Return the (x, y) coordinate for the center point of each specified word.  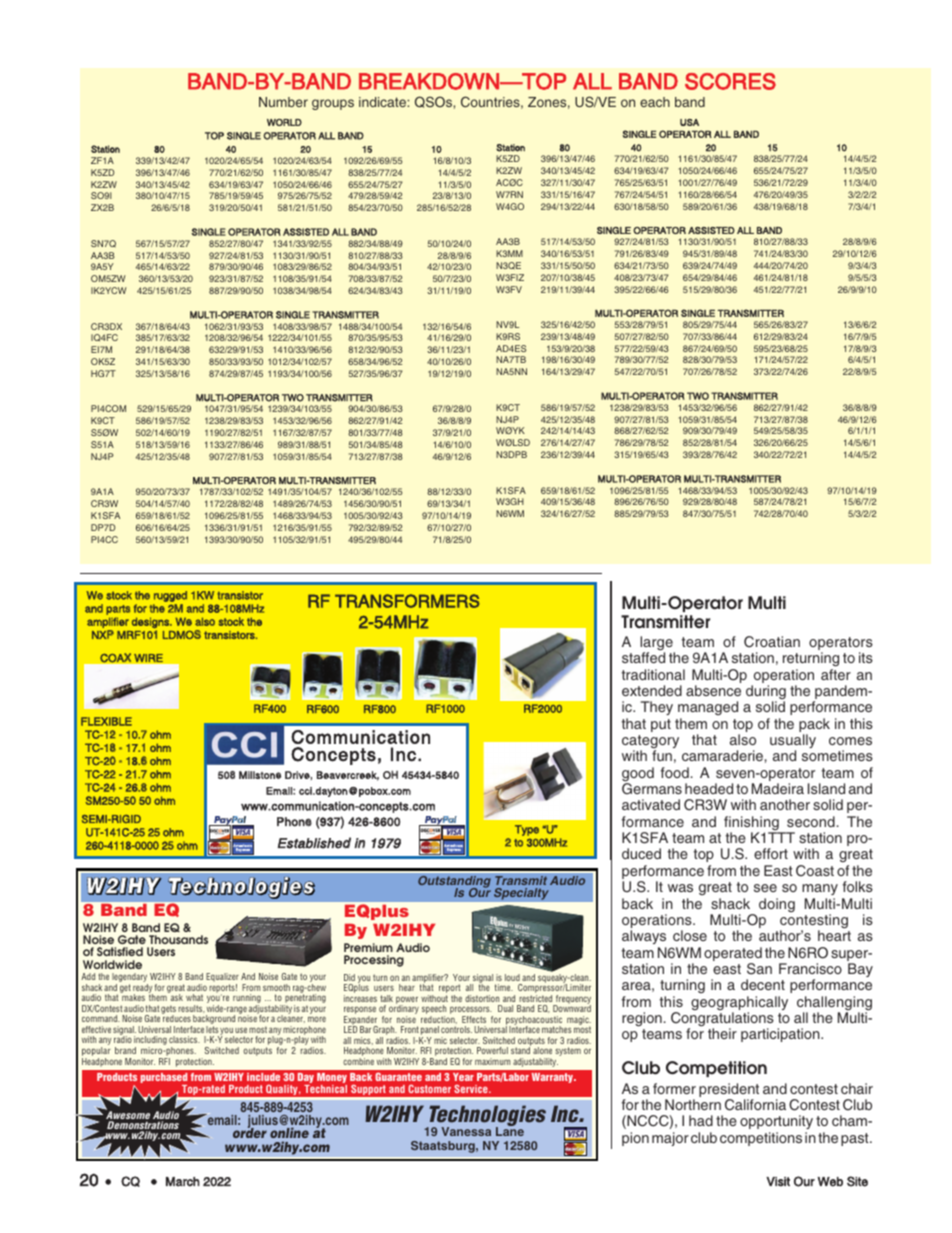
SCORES (730, 81)
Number (283, 102)
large (657, 644)
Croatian (772, 642)
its (866, 657)
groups (333, 104)
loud (512, 977)
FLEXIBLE (106, 721)
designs (152, 624)
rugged (170, 596)
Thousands (178, 939)
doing (777, 905)
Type (527, 830)
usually (793, 742)
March (183, 1182)
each (655, 102)
